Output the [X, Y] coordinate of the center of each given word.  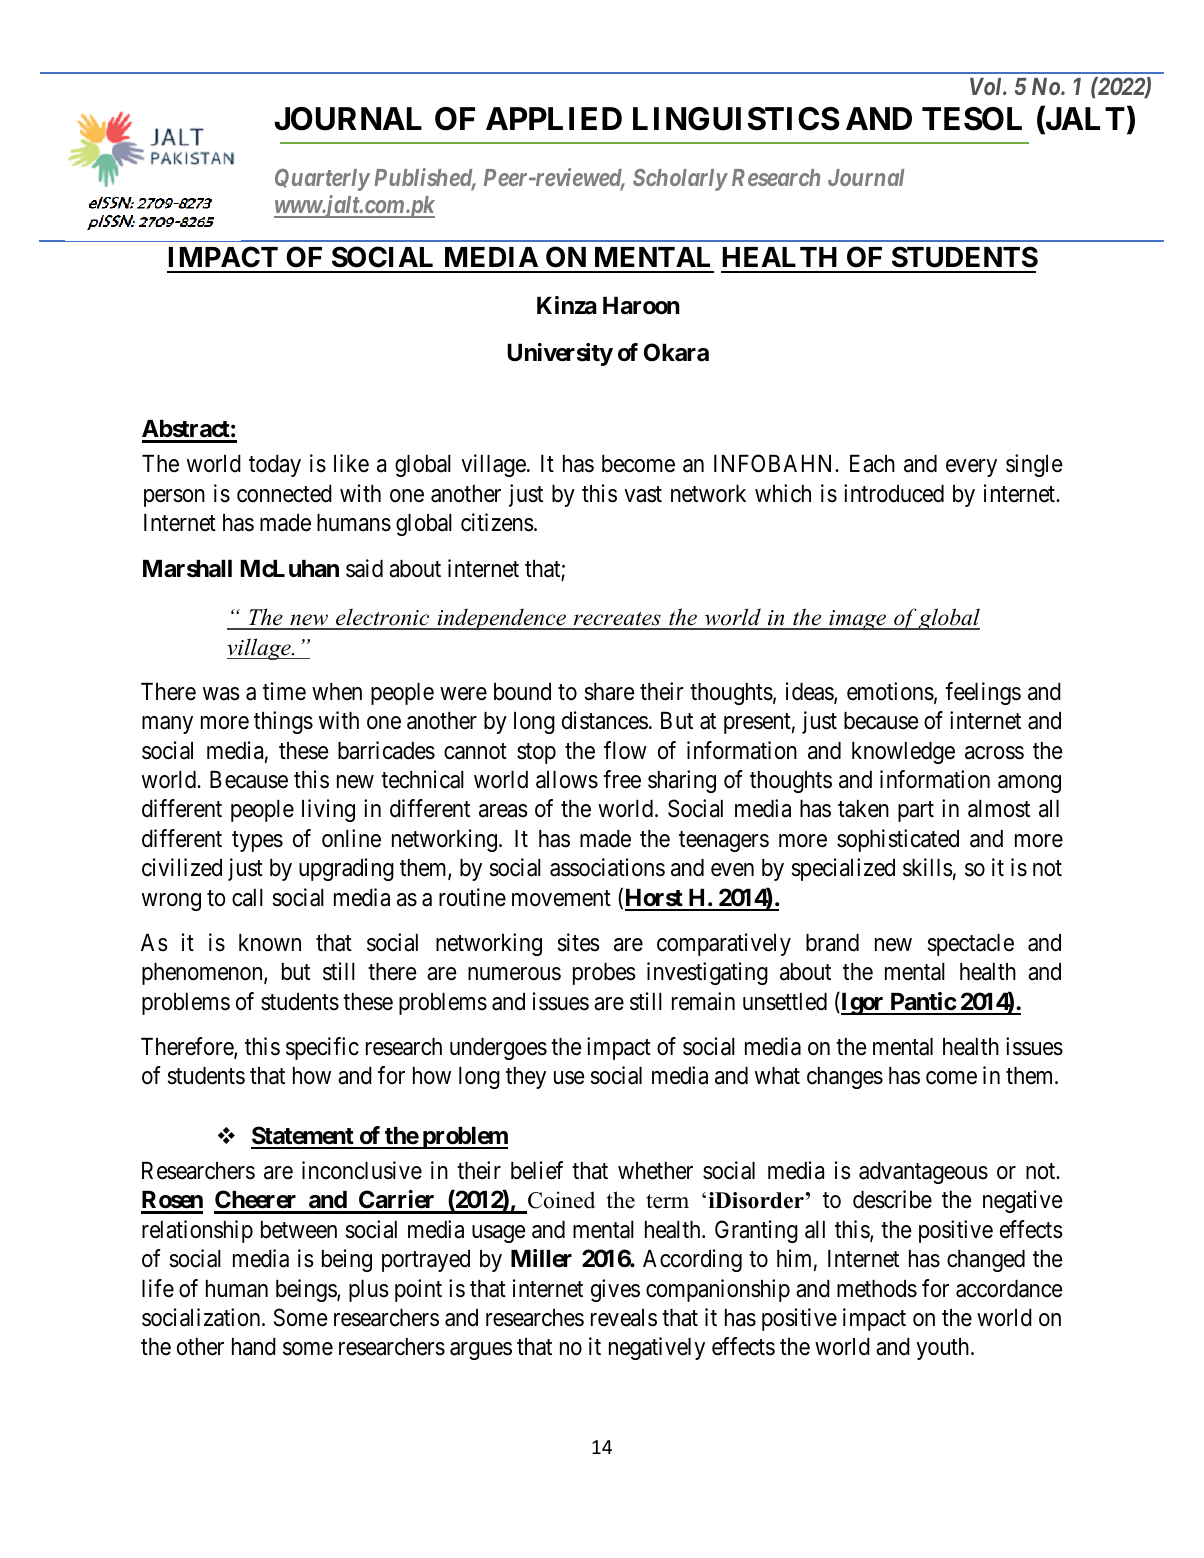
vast [643, 494]
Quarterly [322, 180]
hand [254, 1347]
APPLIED [554, 118]
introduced [894, 493]
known [270, 943]
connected [284, 494]
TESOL [972, 119]
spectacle [971, 945]
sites [579, 942]
